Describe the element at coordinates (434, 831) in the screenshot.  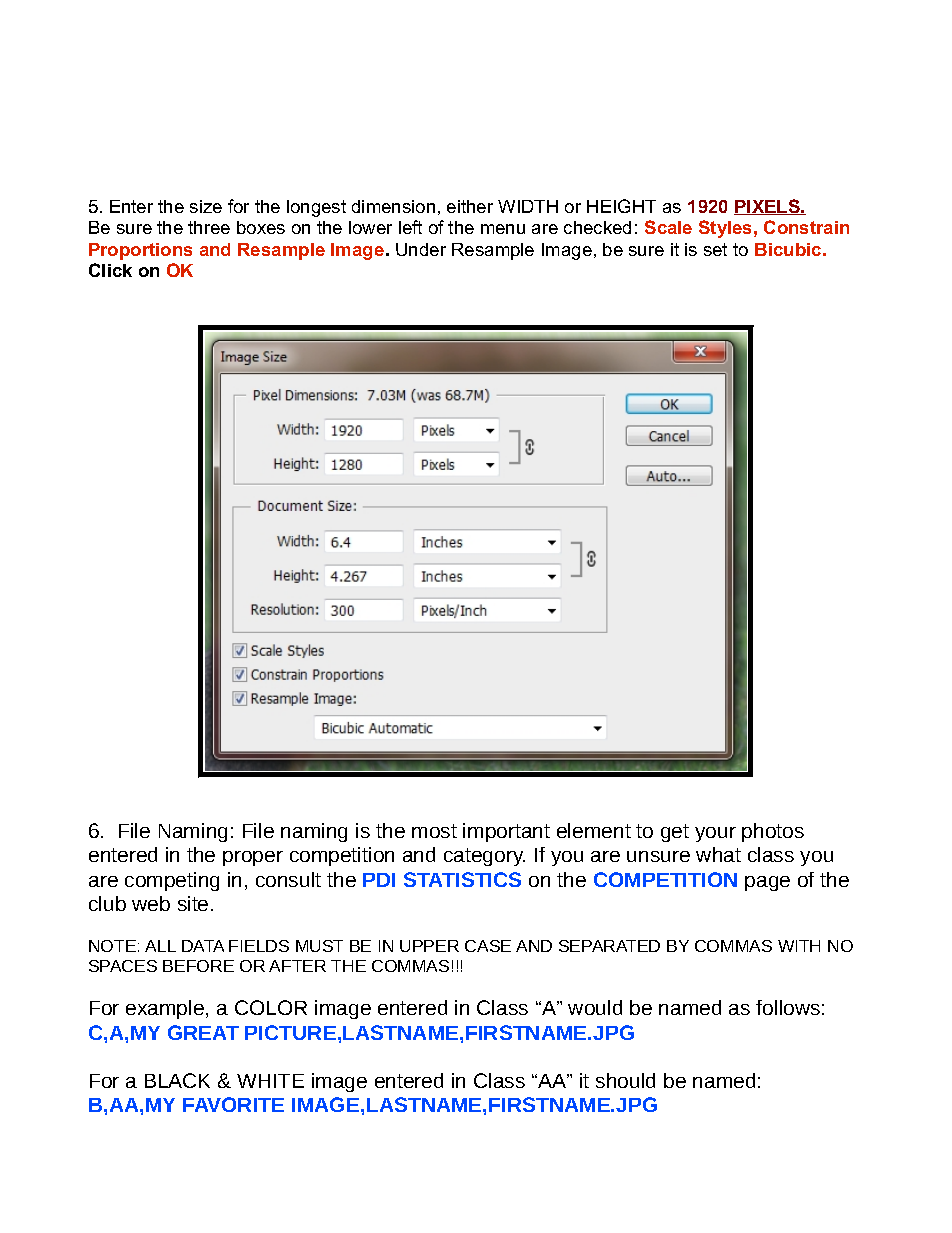
I see `most` at that location.
